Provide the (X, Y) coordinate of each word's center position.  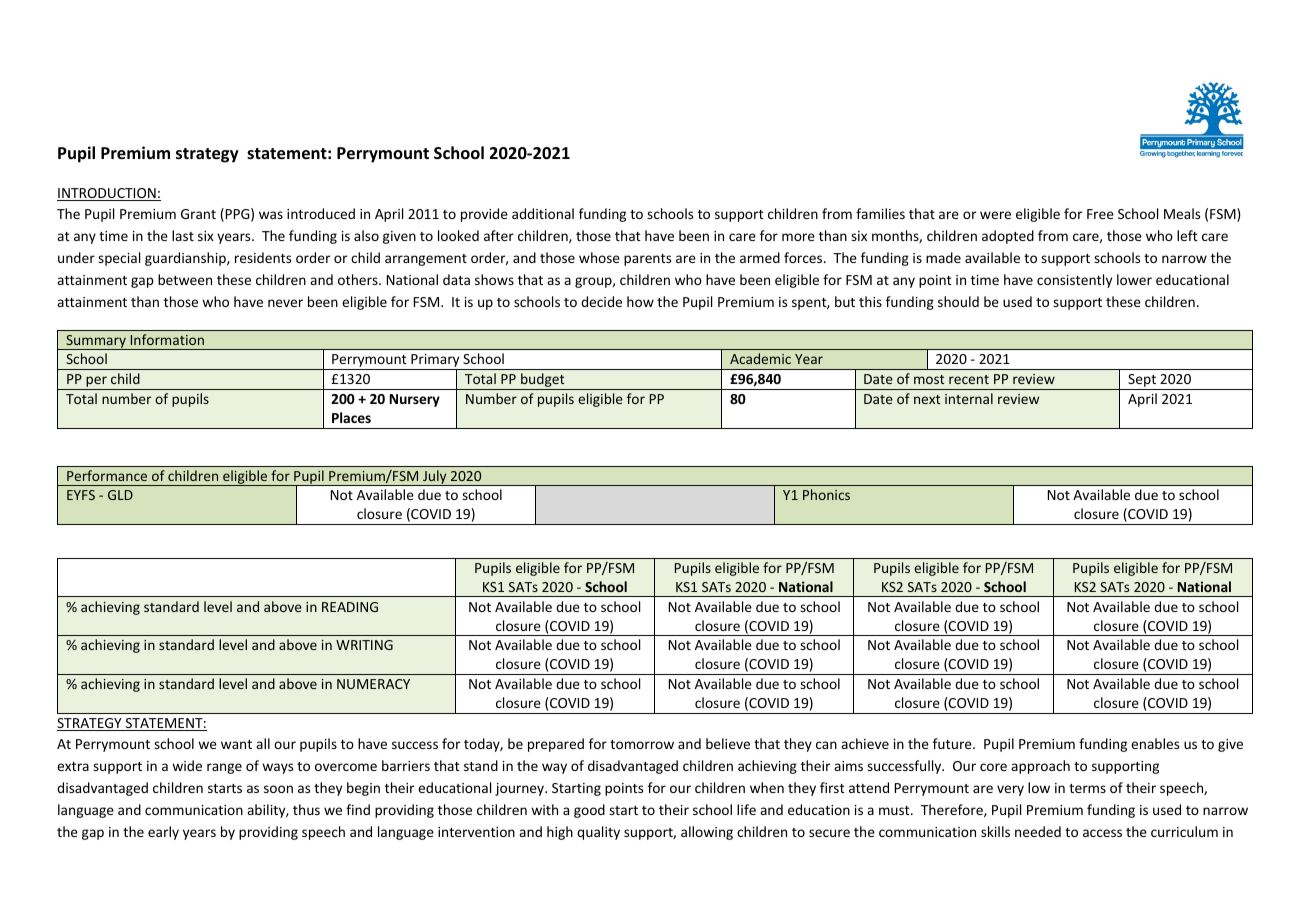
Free (1100, 214)
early (163, 833)
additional (543, 213)
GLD (120, 495)
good (589, 811)
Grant (198, 214)
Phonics (826, 494)
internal (969, 398)
